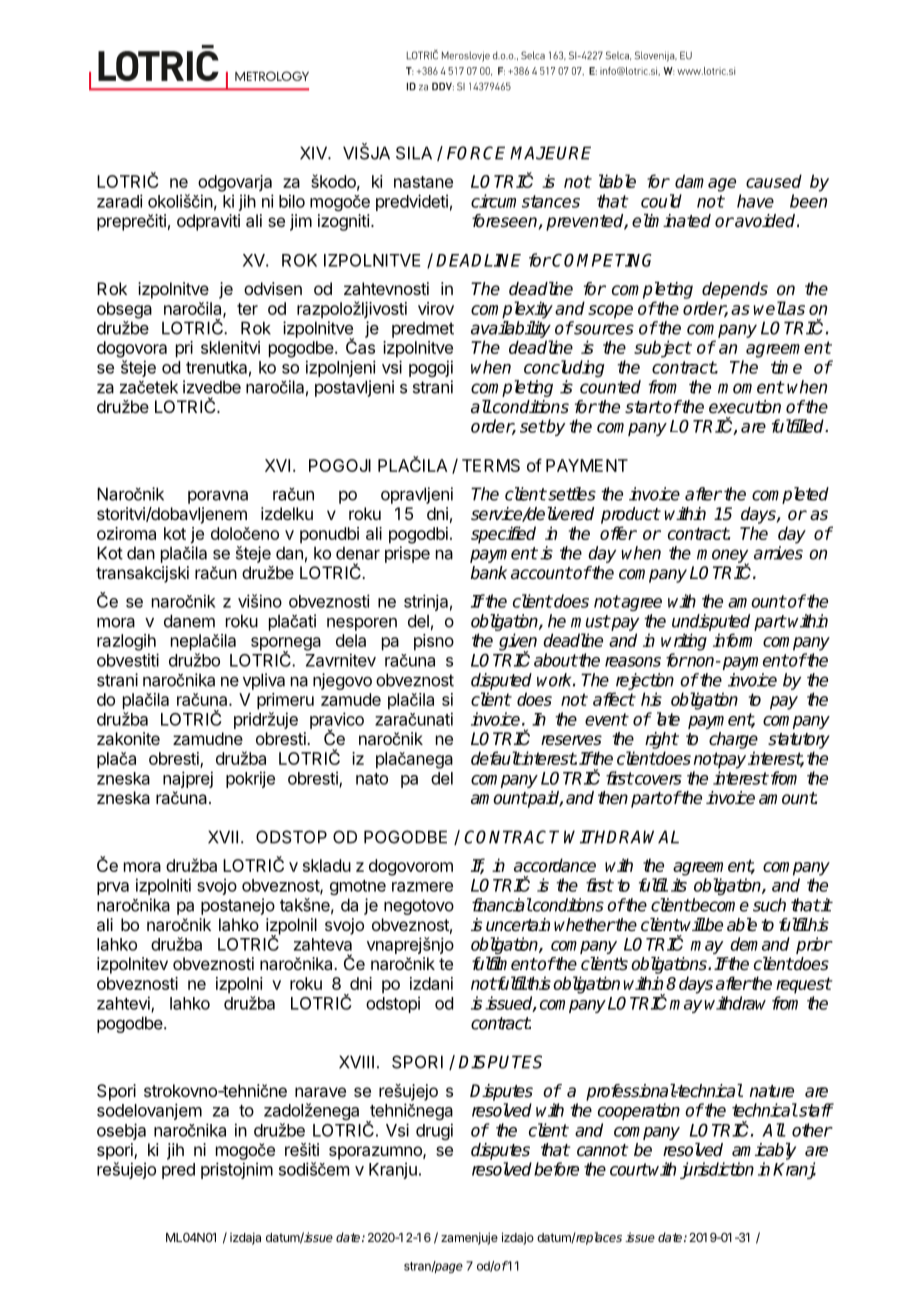 This document has height=1308, width=924. I want to click on cannot, so click(602, 1150).
